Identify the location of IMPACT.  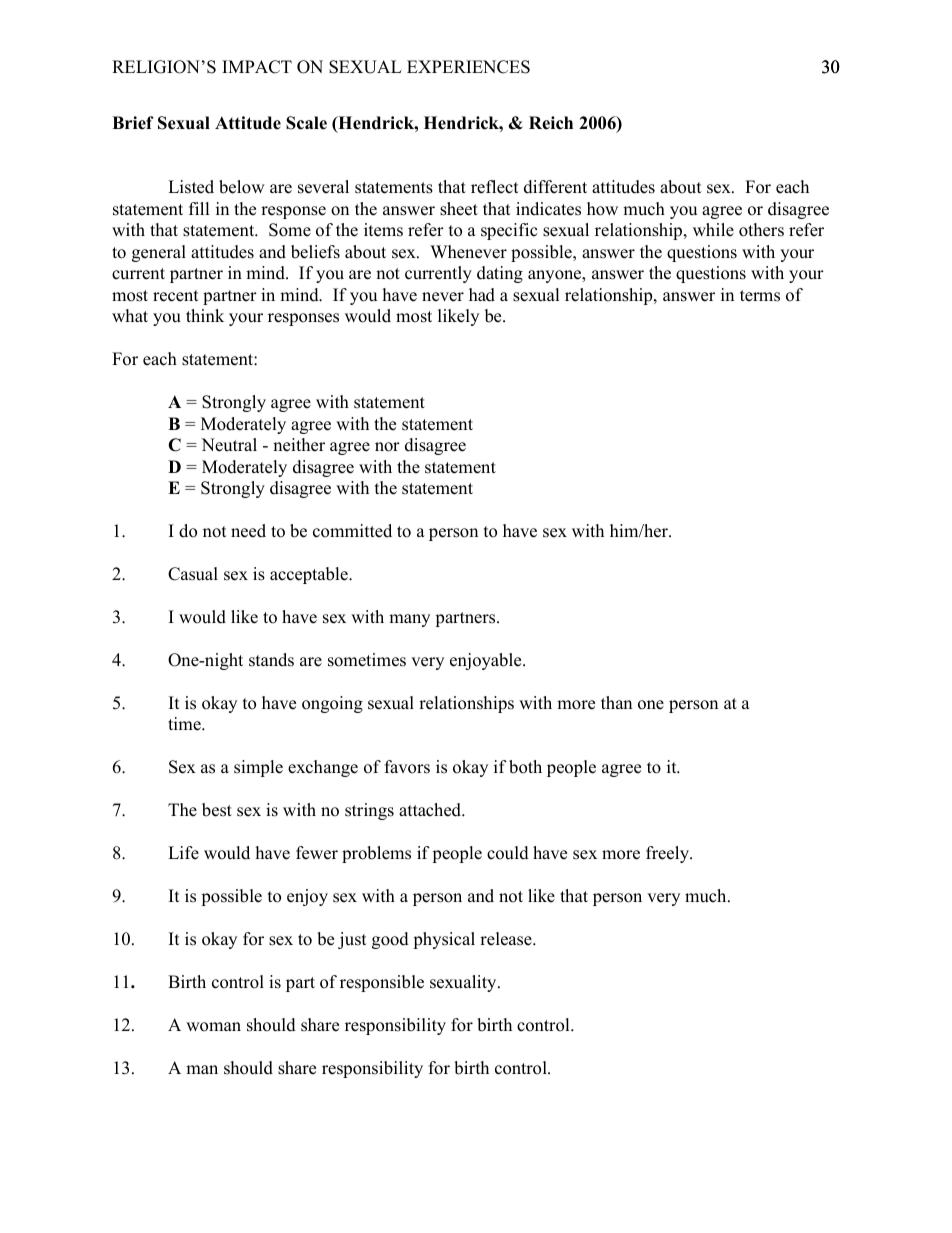
(257, 67).
